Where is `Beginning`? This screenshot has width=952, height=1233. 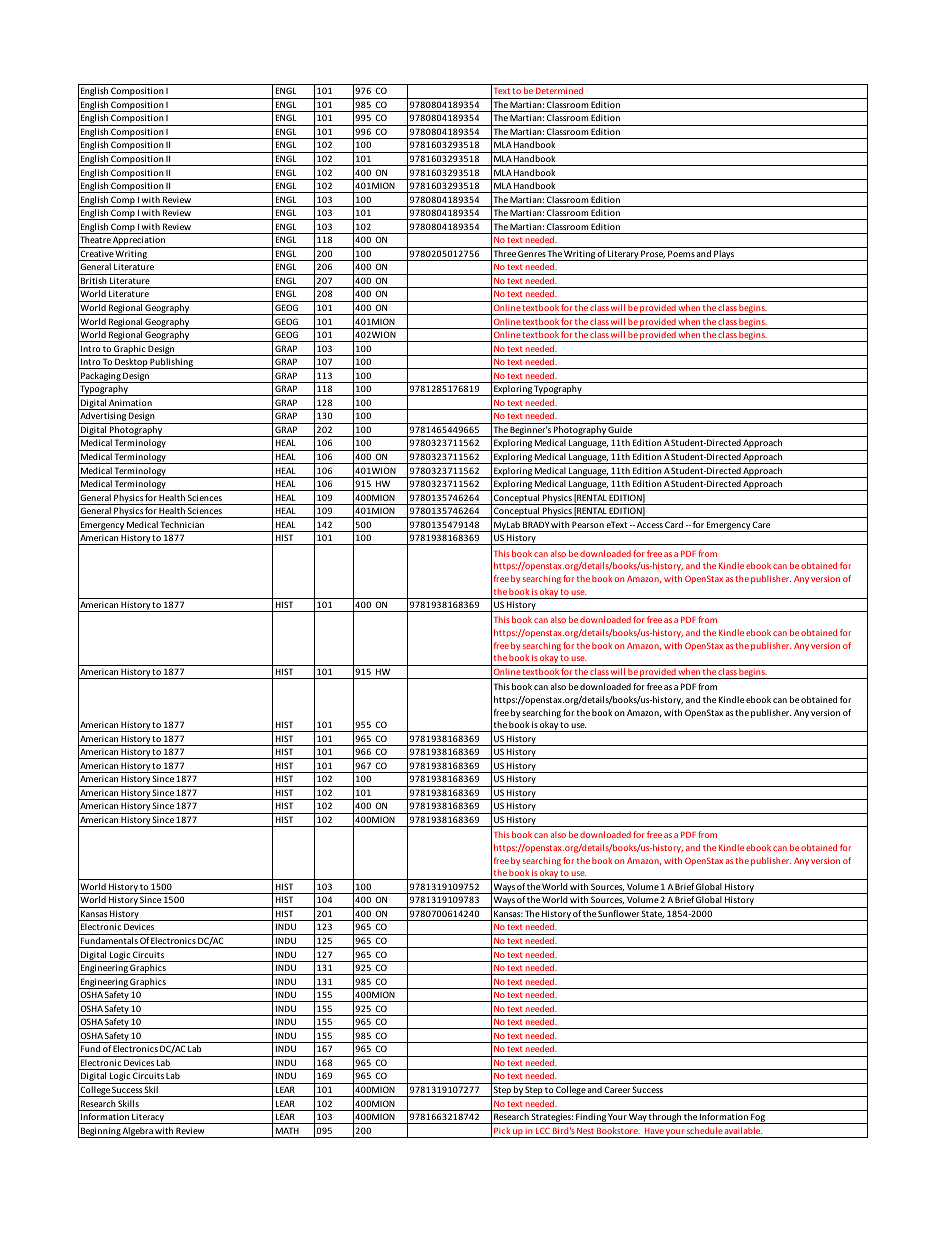
Beginning is located at coordinates (100, 1132).
